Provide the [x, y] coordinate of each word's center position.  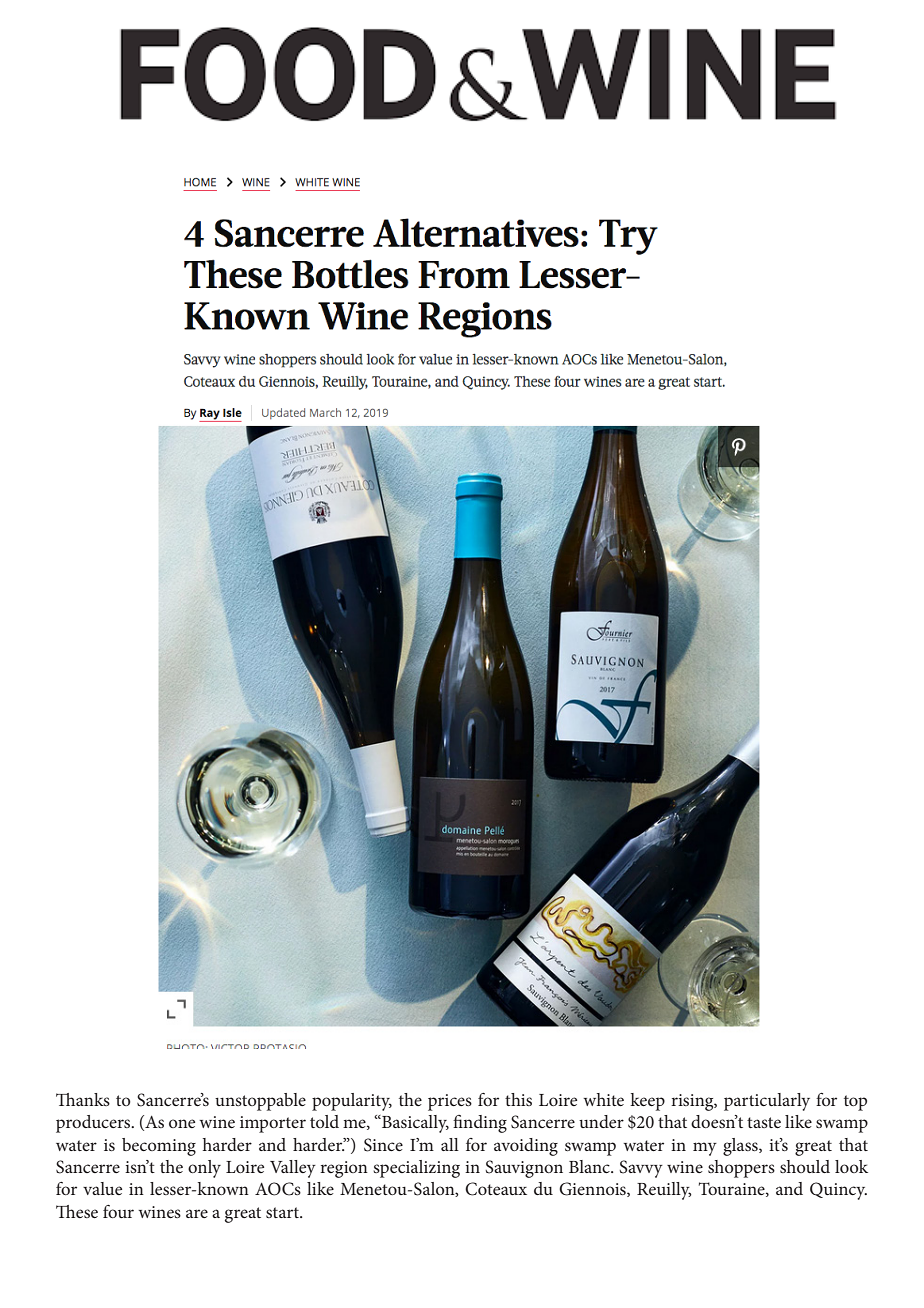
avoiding [526, 1147]
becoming [159, 1147]
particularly [767, 1102]
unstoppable [260, 1102]
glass [741, 1147]
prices [450, 1102]
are [197, 1213]
